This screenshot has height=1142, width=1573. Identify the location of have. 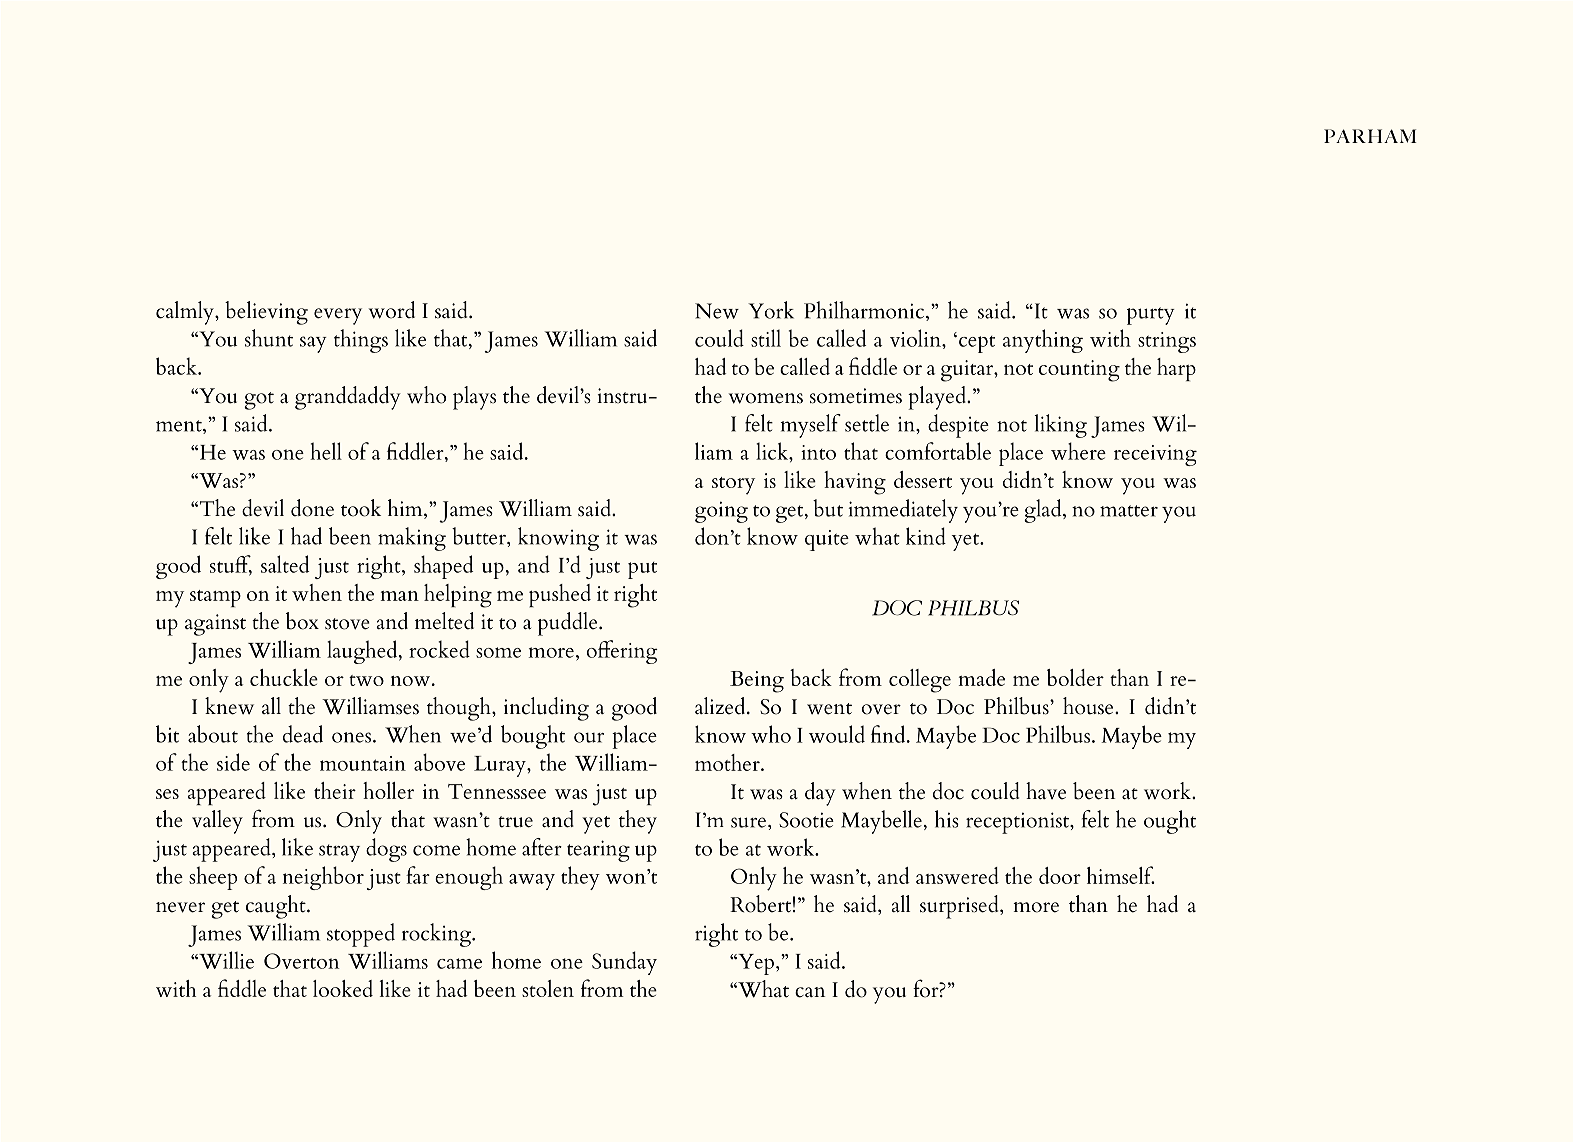
(1046, 791).
